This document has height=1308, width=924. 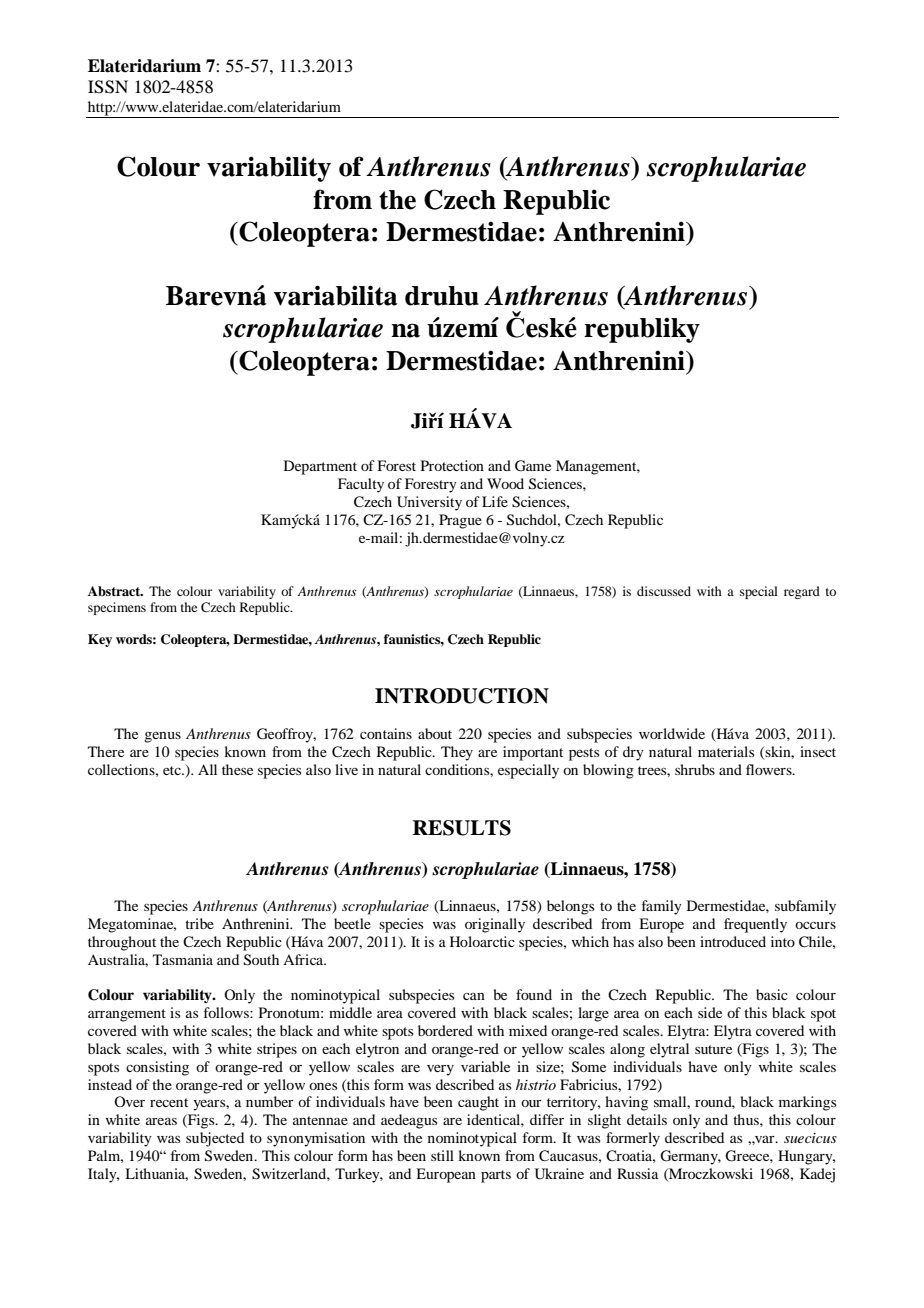 What do you see at coordinates (117, 608) in the document?
I see `specimens` at bounding box center [117, 608].
